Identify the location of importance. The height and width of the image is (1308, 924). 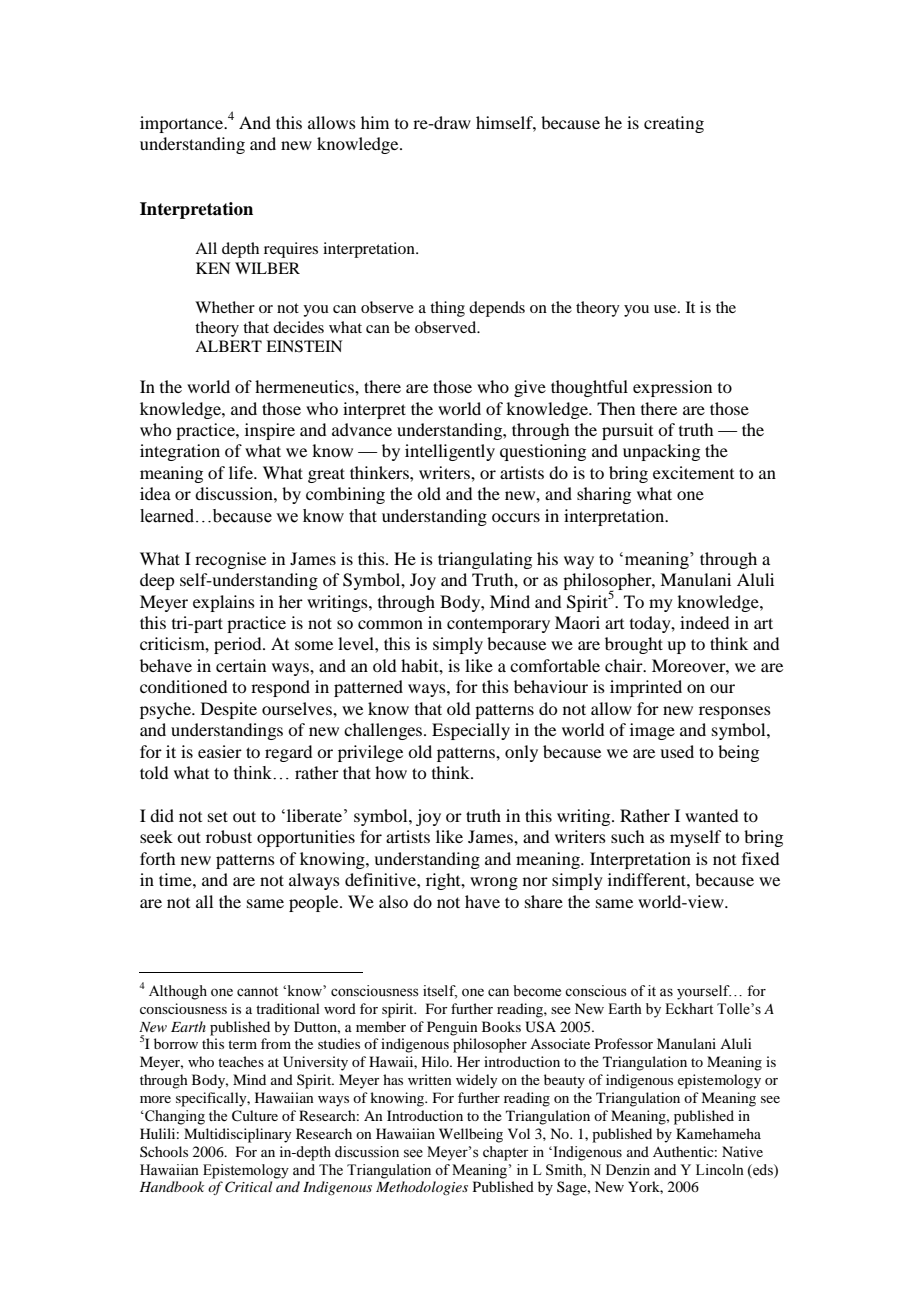
(183, 124).
